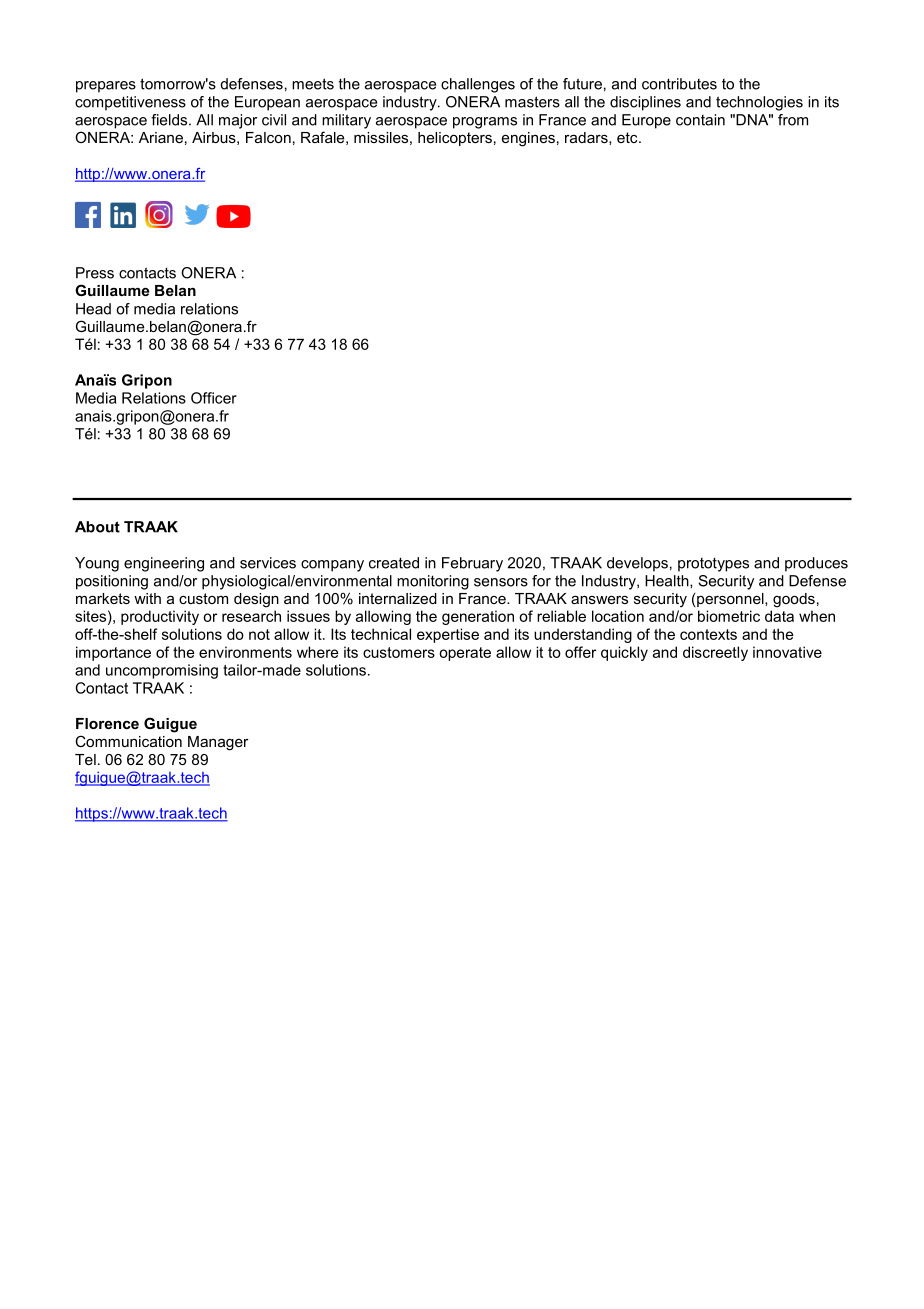  Describe the element at coordinates (472, 564) in the image. I see `February` at that location.
